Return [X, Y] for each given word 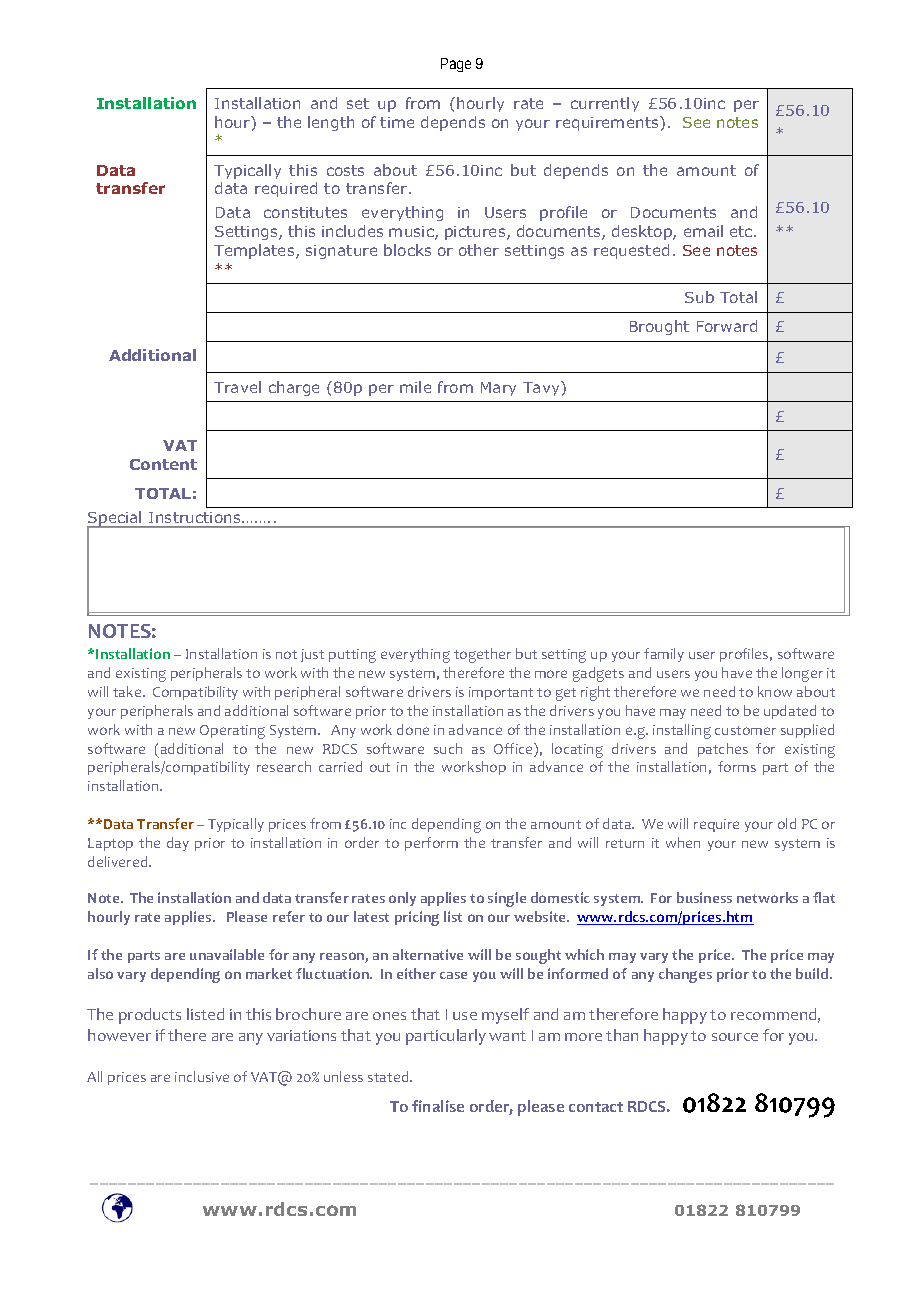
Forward [727, 326]
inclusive [202, 1076]
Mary [498, 389]
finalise [438, 1106]
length [331, 123]
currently [605, 104]
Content [163, 464]
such [448, 748]
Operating [232, 732]
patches [723, 750]
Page [456, 65]
